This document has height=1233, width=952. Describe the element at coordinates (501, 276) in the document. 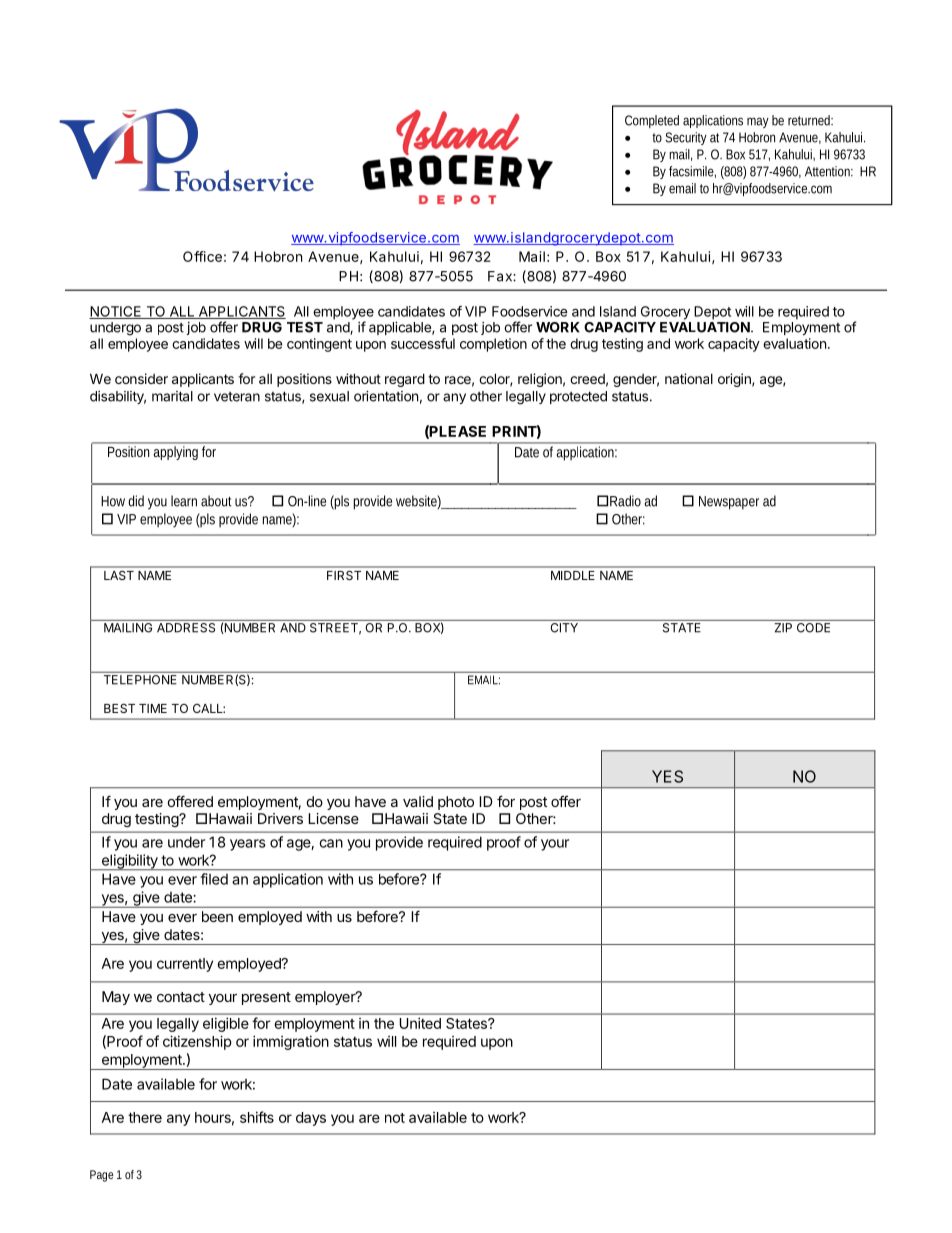

I see `Fax` at that location.
